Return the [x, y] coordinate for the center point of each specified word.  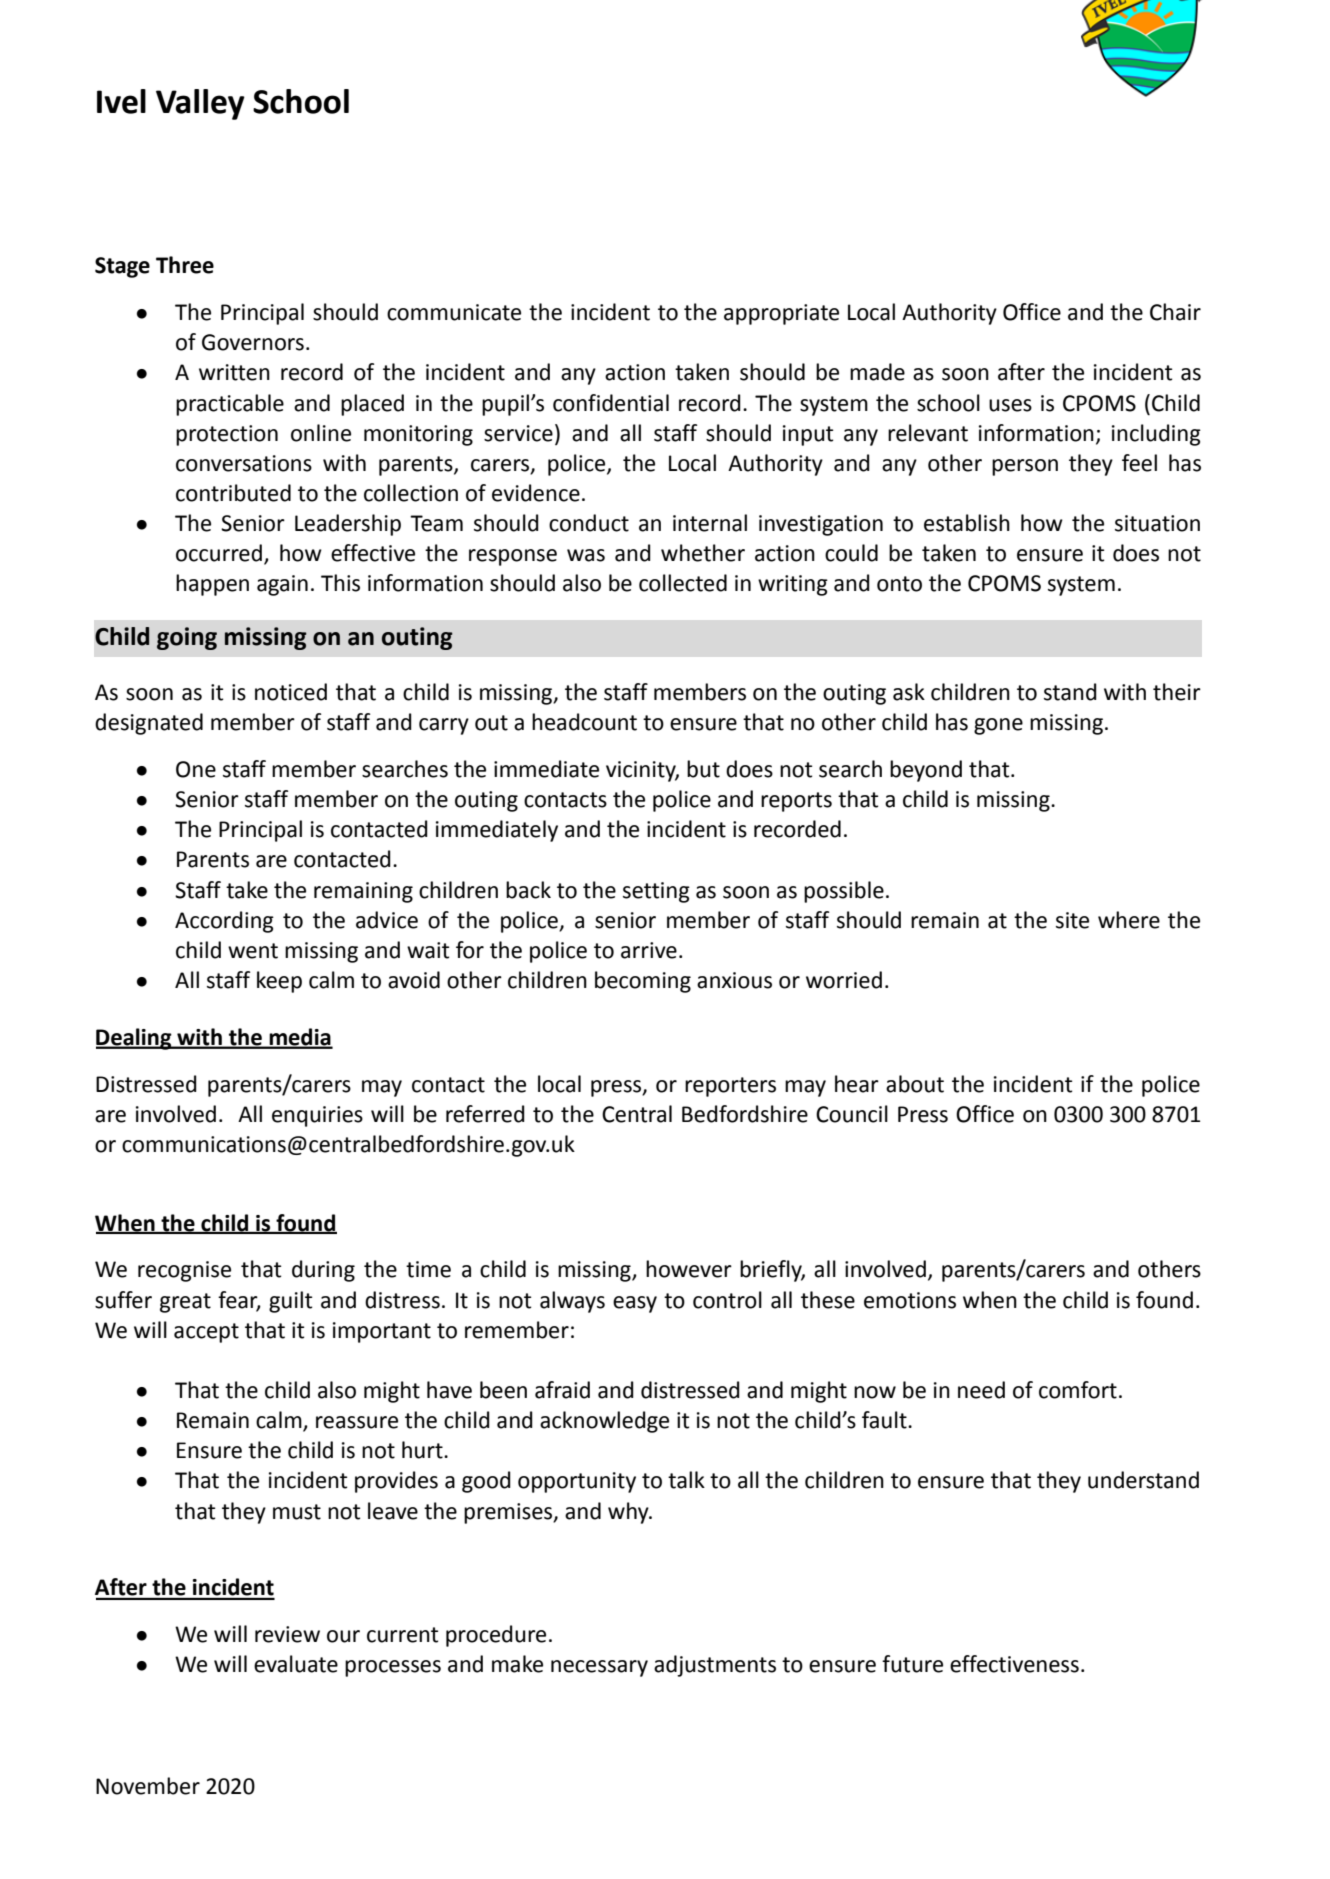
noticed [291, 692]
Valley [200, 104]
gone [998, 726]
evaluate [296, 1664]
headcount [584, 722]
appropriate [781, 314]
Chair [1175, 312]
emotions [910, 1300]
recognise [184, 1271]
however [689, 1269]
